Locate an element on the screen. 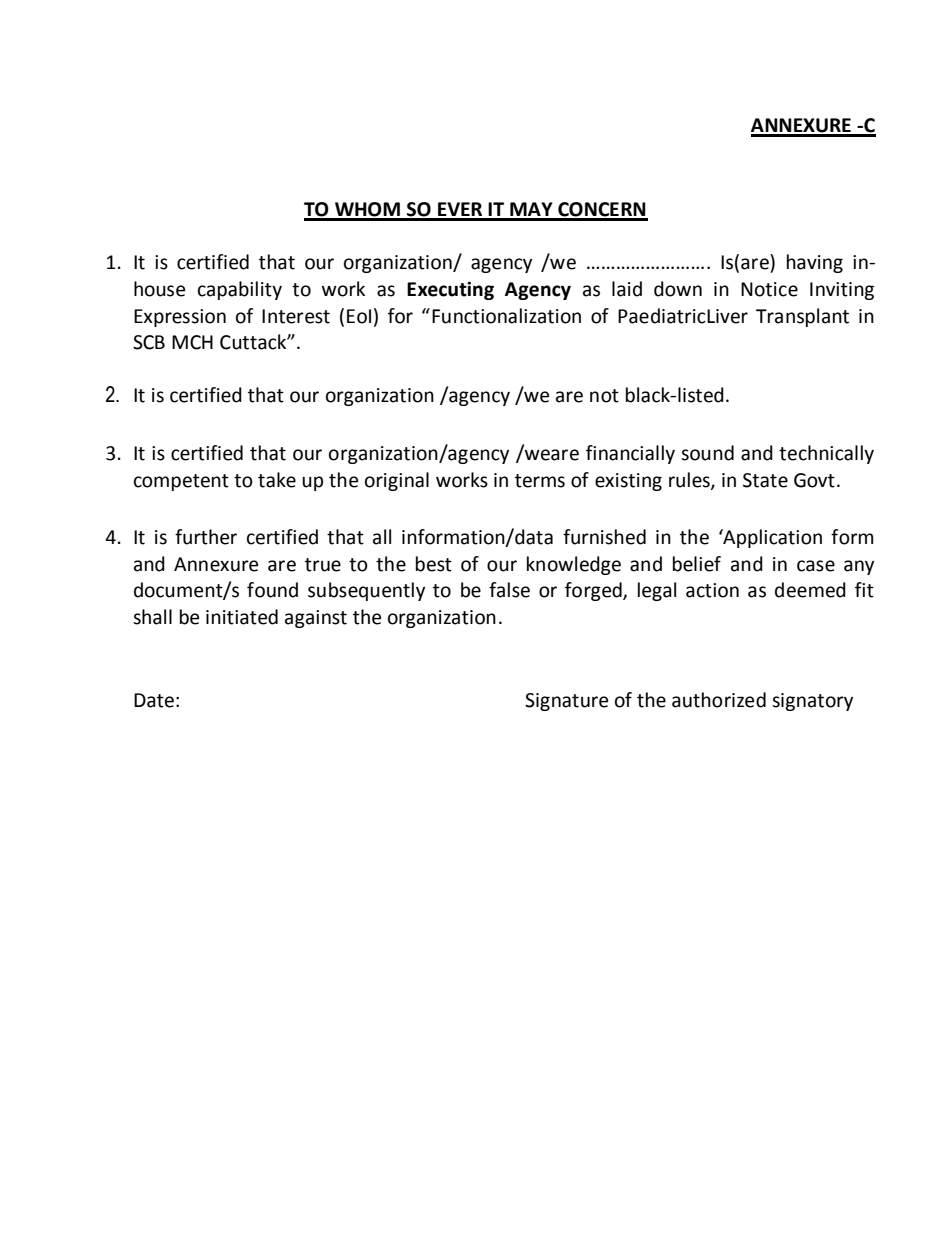 The width and height of the screenshot is (952, 1233). deemed is located at coordinates (810, 590).
